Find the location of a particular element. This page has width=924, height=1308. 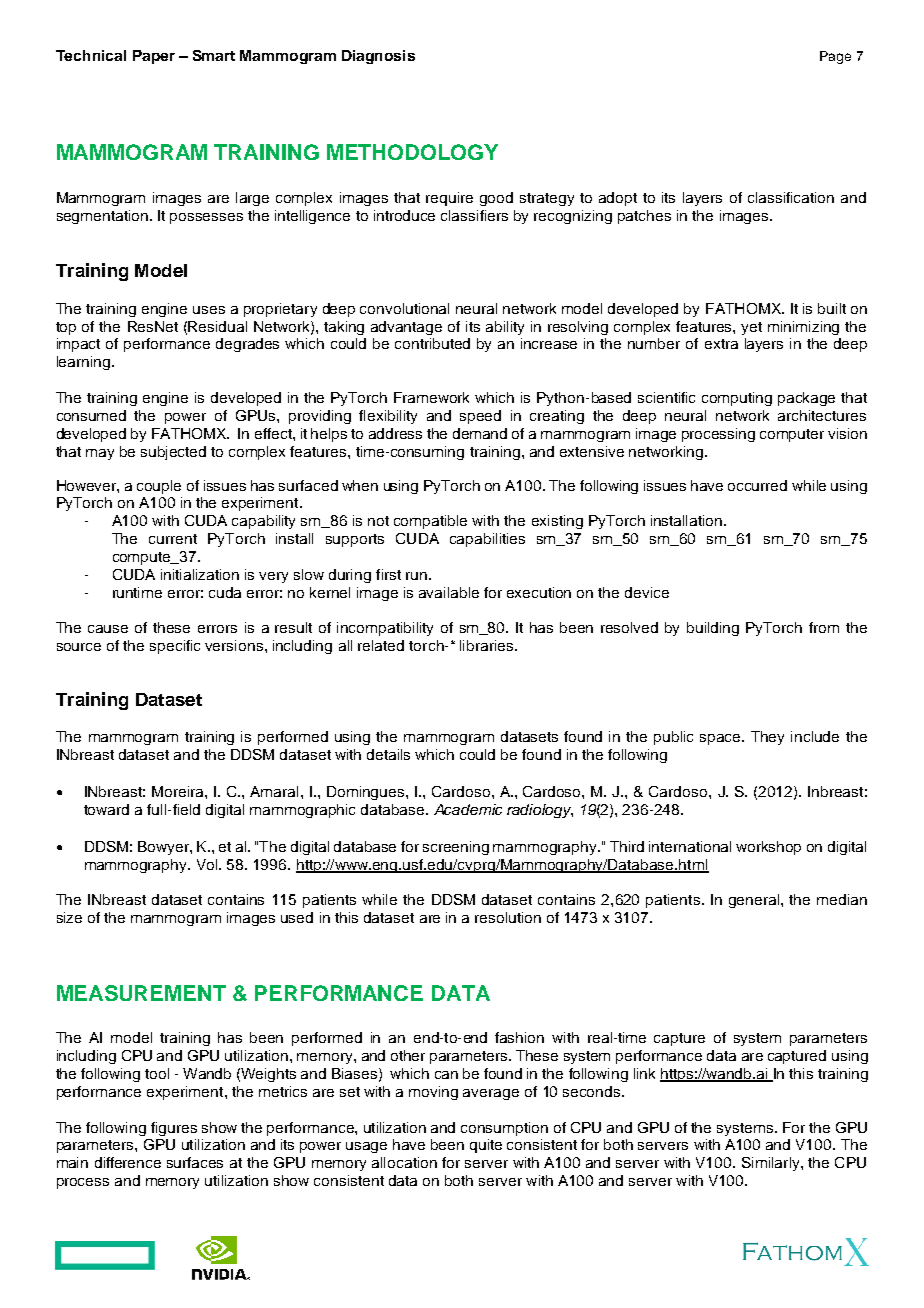

Similarly is located at coordinates (772, 1164).
